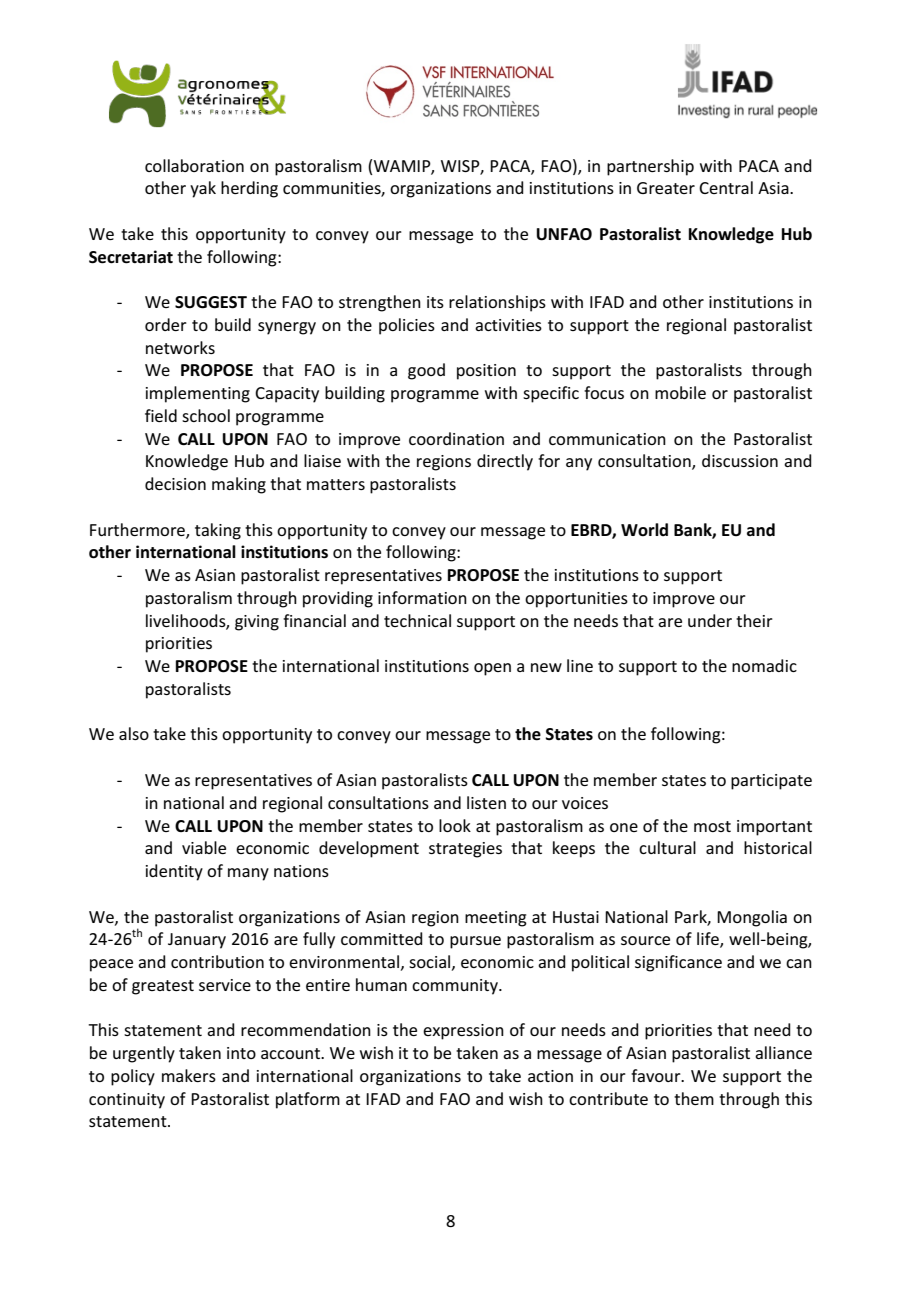  I want to click on mobile, so click(680, 392).
